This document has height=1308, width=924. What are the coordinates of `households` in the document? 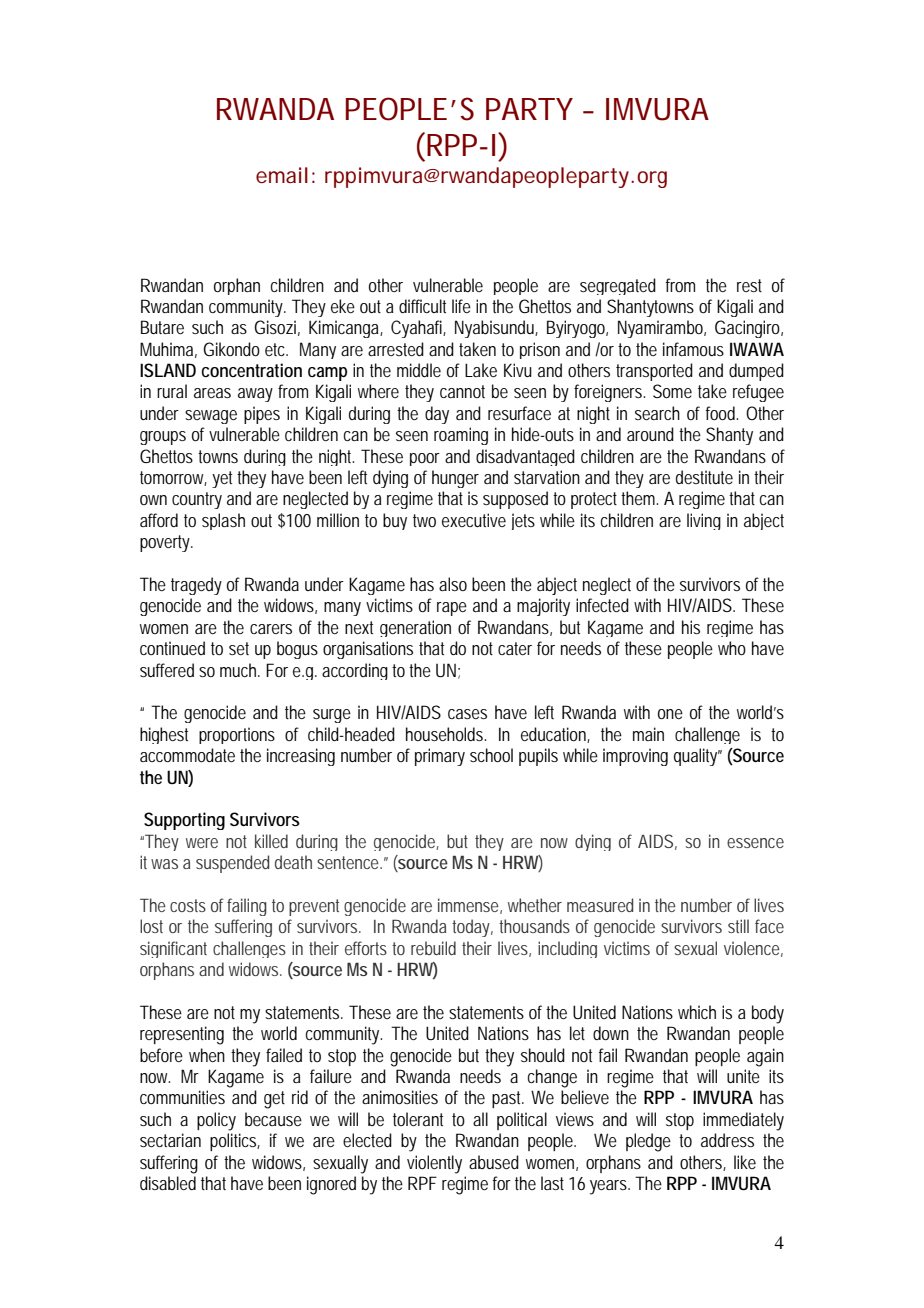 It's located at (444, 734).
